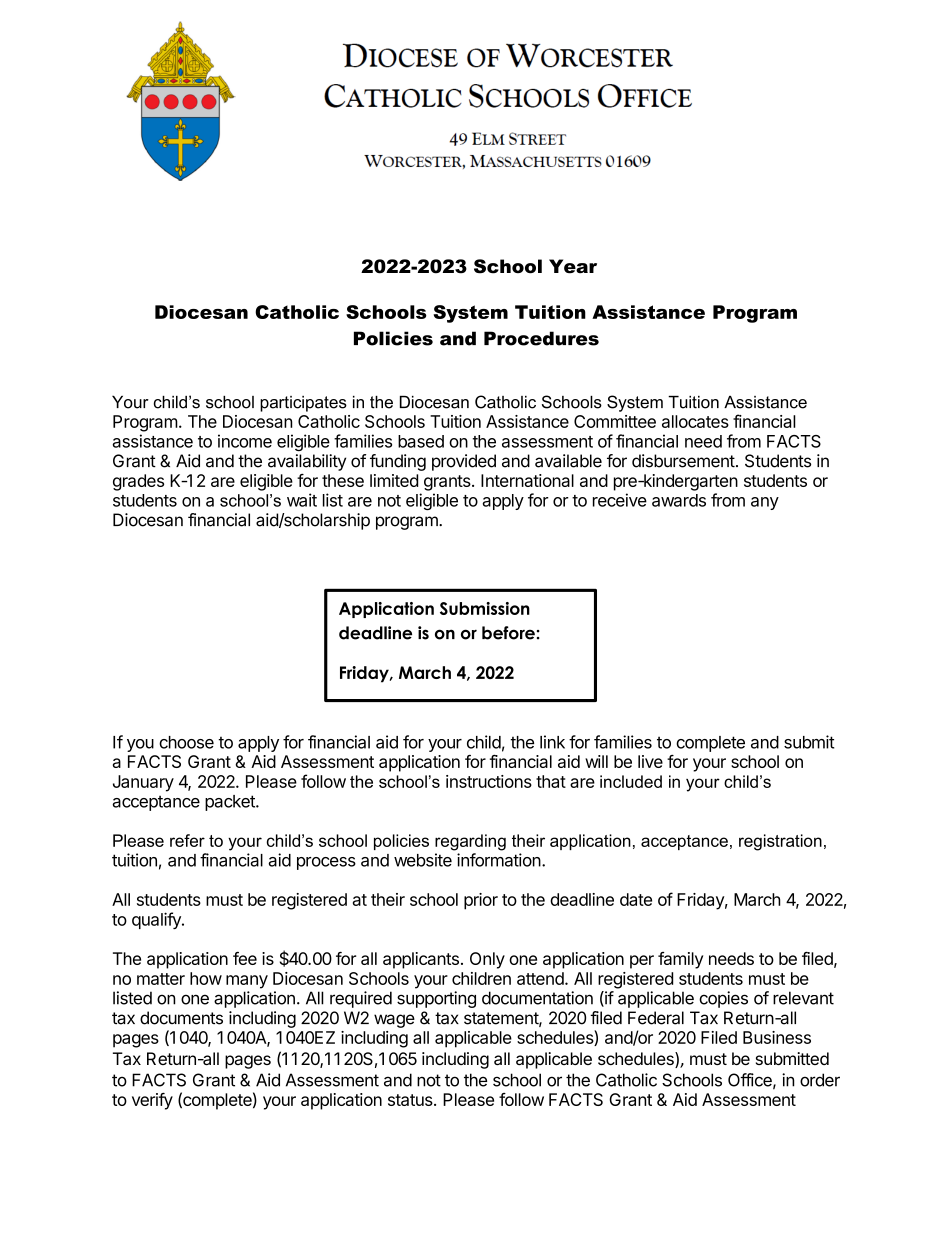 Image resolution: width=952 pixels, height=1233 pixels. I want to click on Procedures, so click(541, 338).
